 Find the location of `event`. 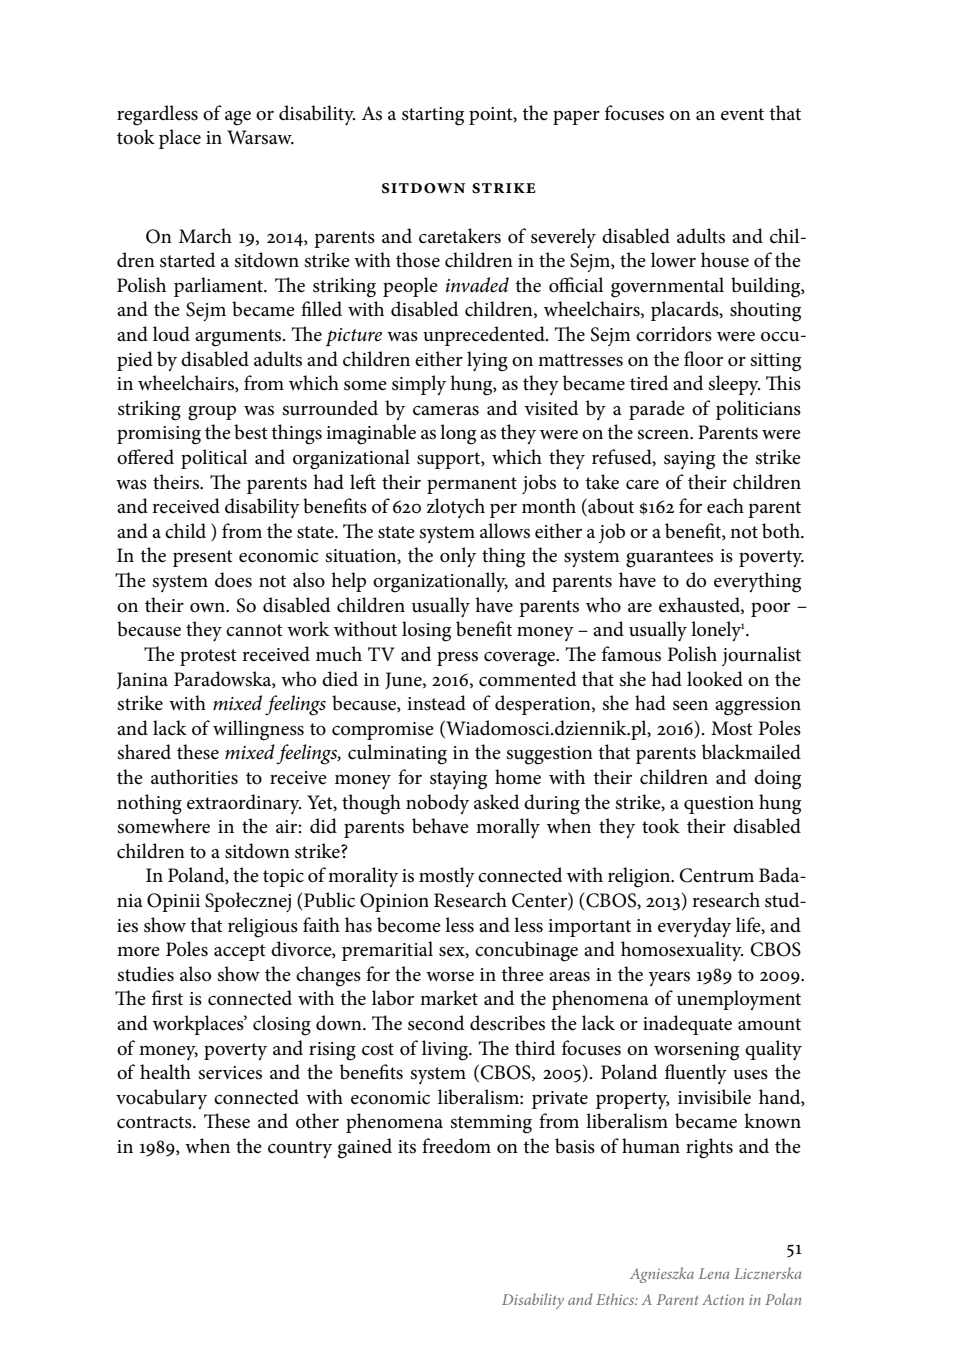

event is located at coordinates (742, 114).
